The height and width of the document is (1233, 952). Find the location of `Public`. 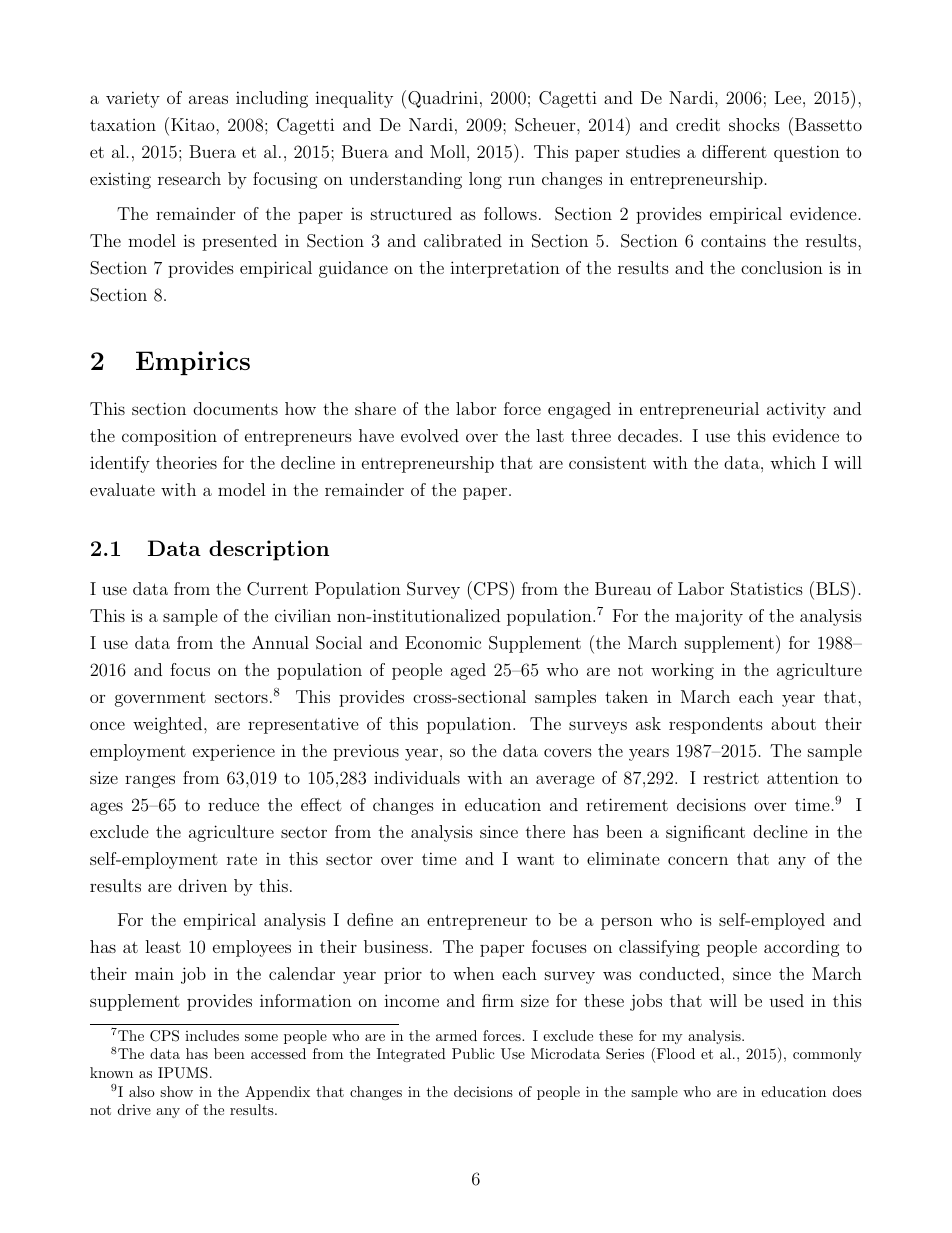

Public is located at coordinates (473, 1053).
